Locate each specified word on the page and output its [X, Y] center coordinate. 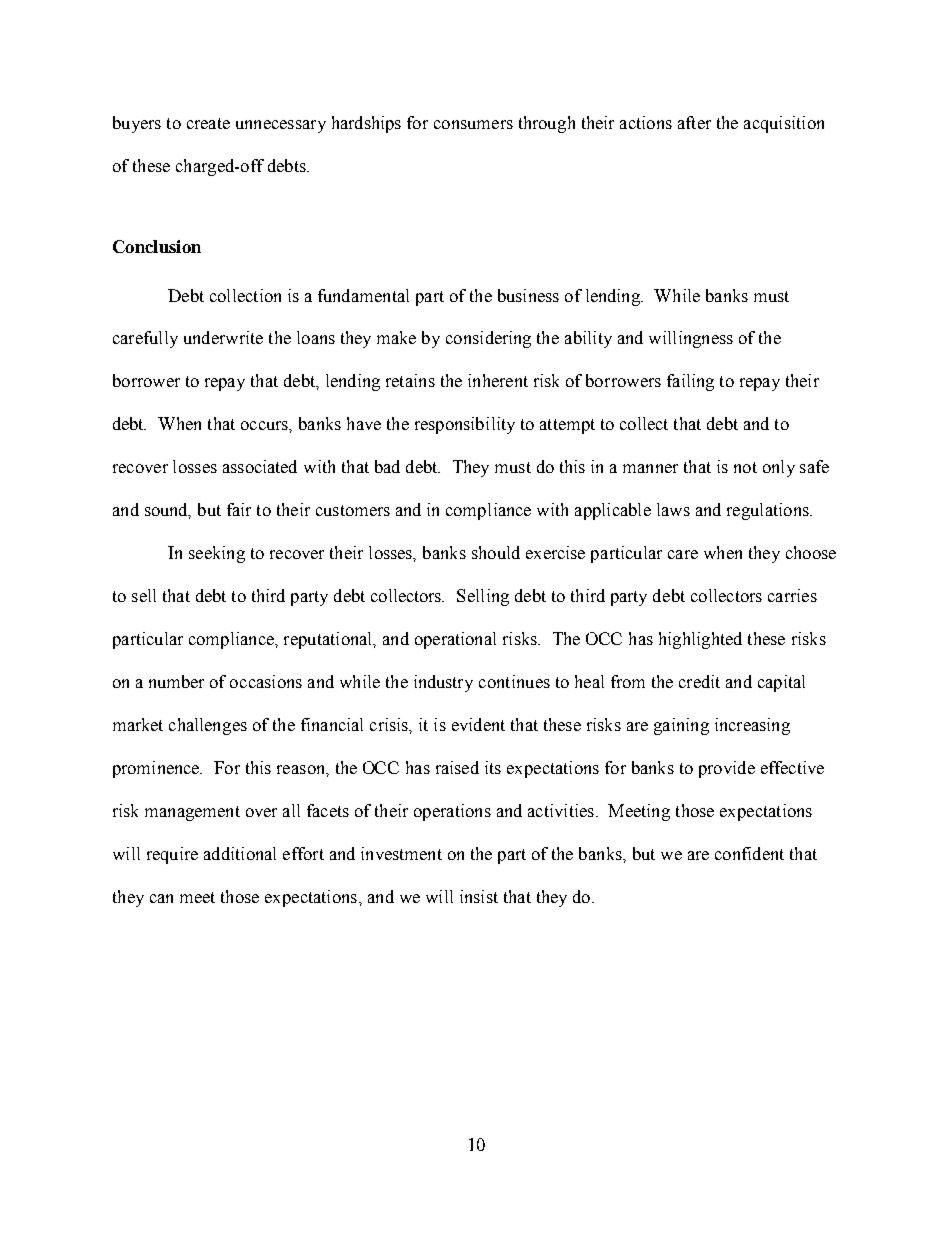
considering [488, 339]
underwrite [223, 337]
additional [240, 853]
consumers [473, 124]
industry [443, 683]
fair [239, 509]
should [496, 552]
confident [749, 853]
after [694, 122]
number [176, 681]
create [208, 123]
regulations [769, 511]
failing [690, 382]
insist [479, 896]
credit [699, 681]
